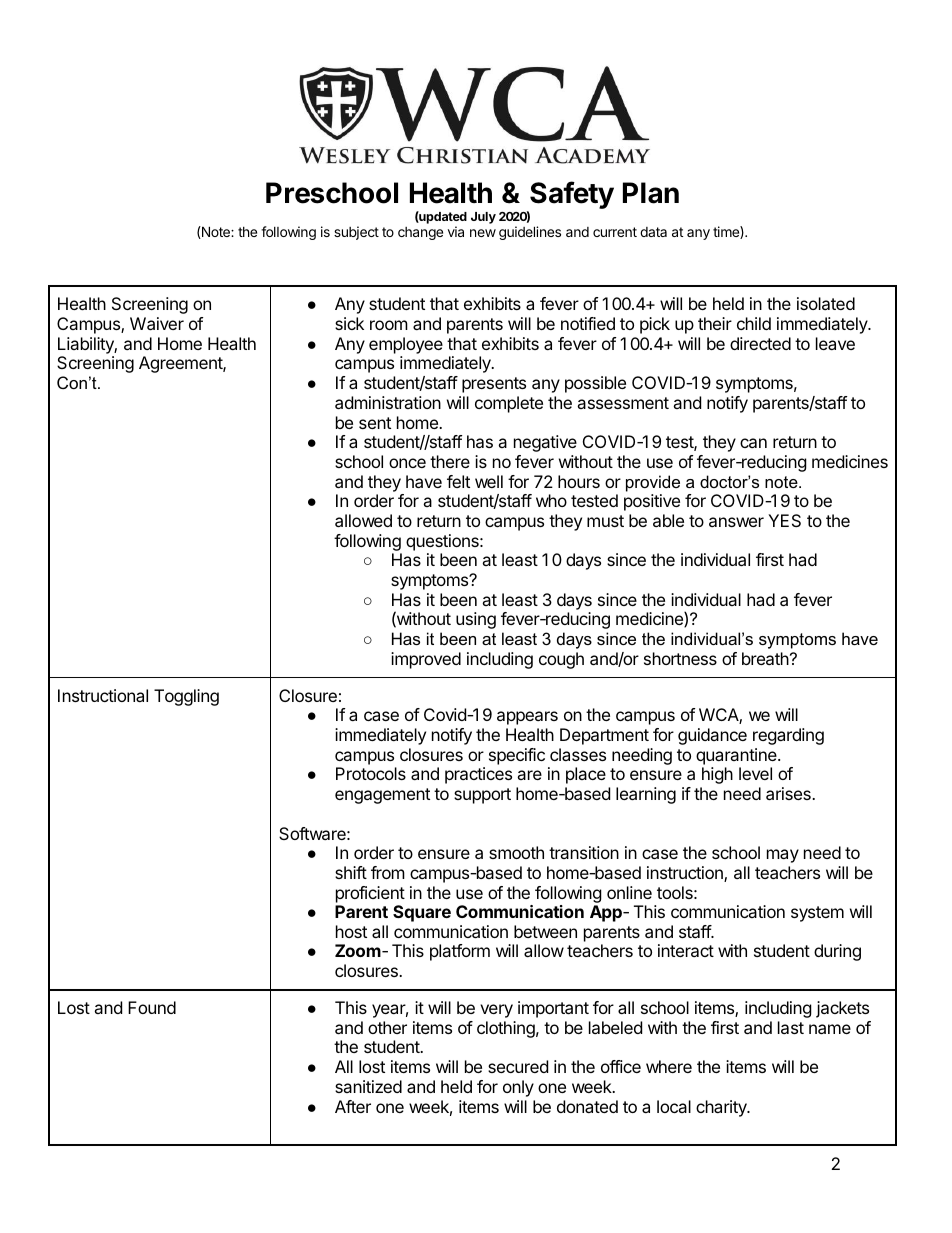  What do you see at coordinates (351, 931) in the screenshot?
I see `host` at bounding box center [351, 931].
